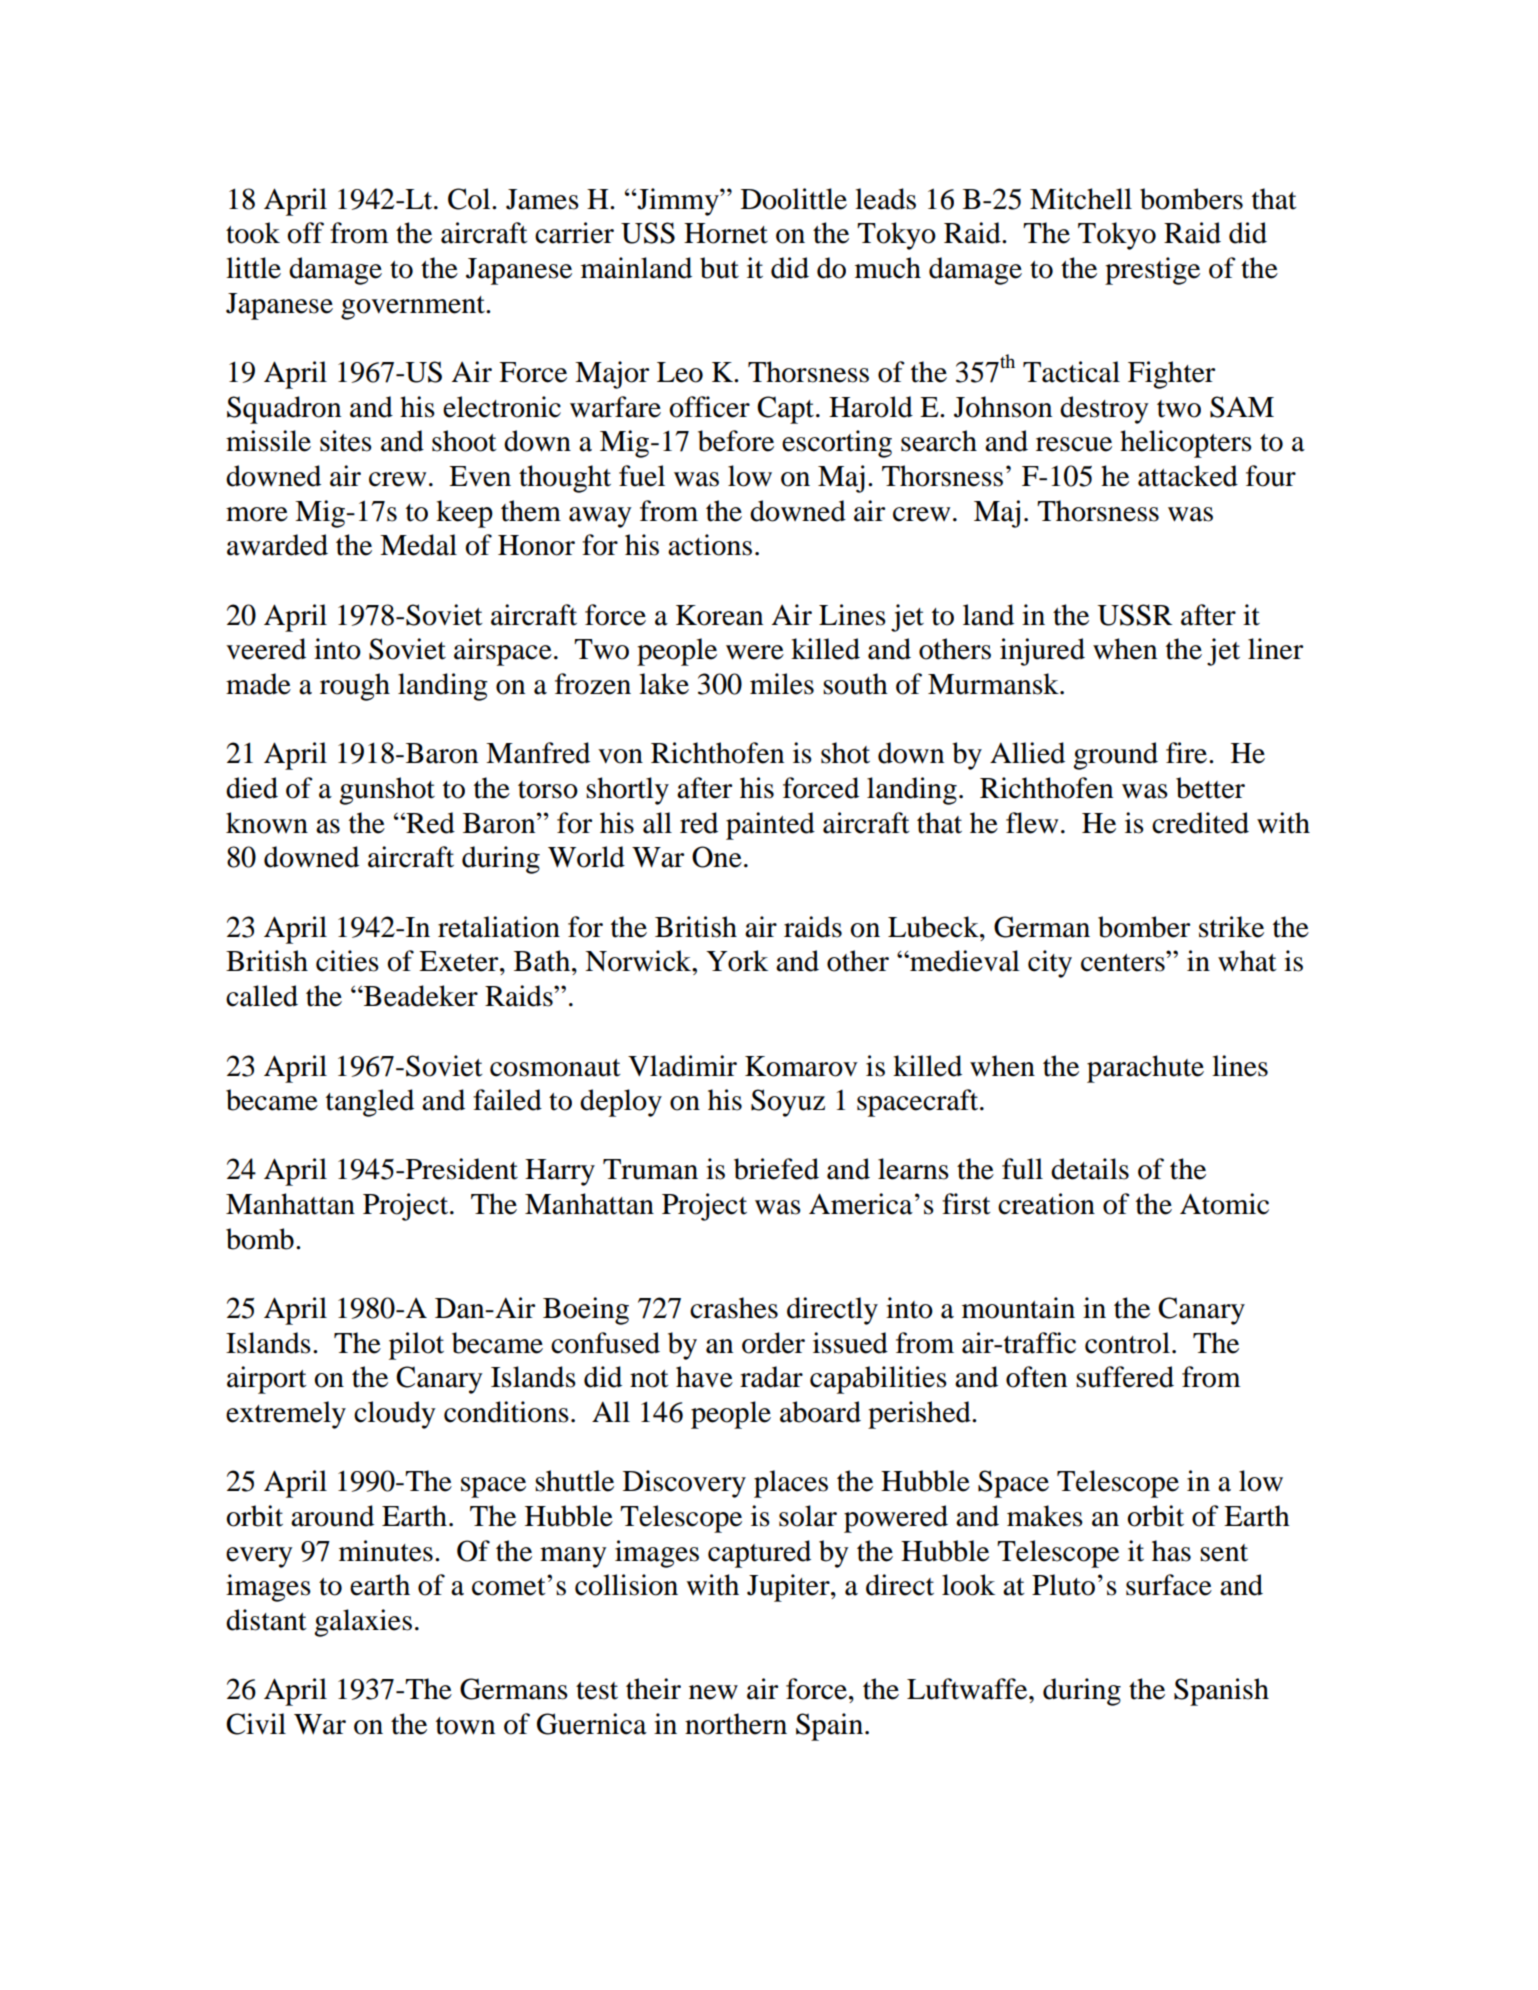  I want to click on prestige, so click(1152, 271).
